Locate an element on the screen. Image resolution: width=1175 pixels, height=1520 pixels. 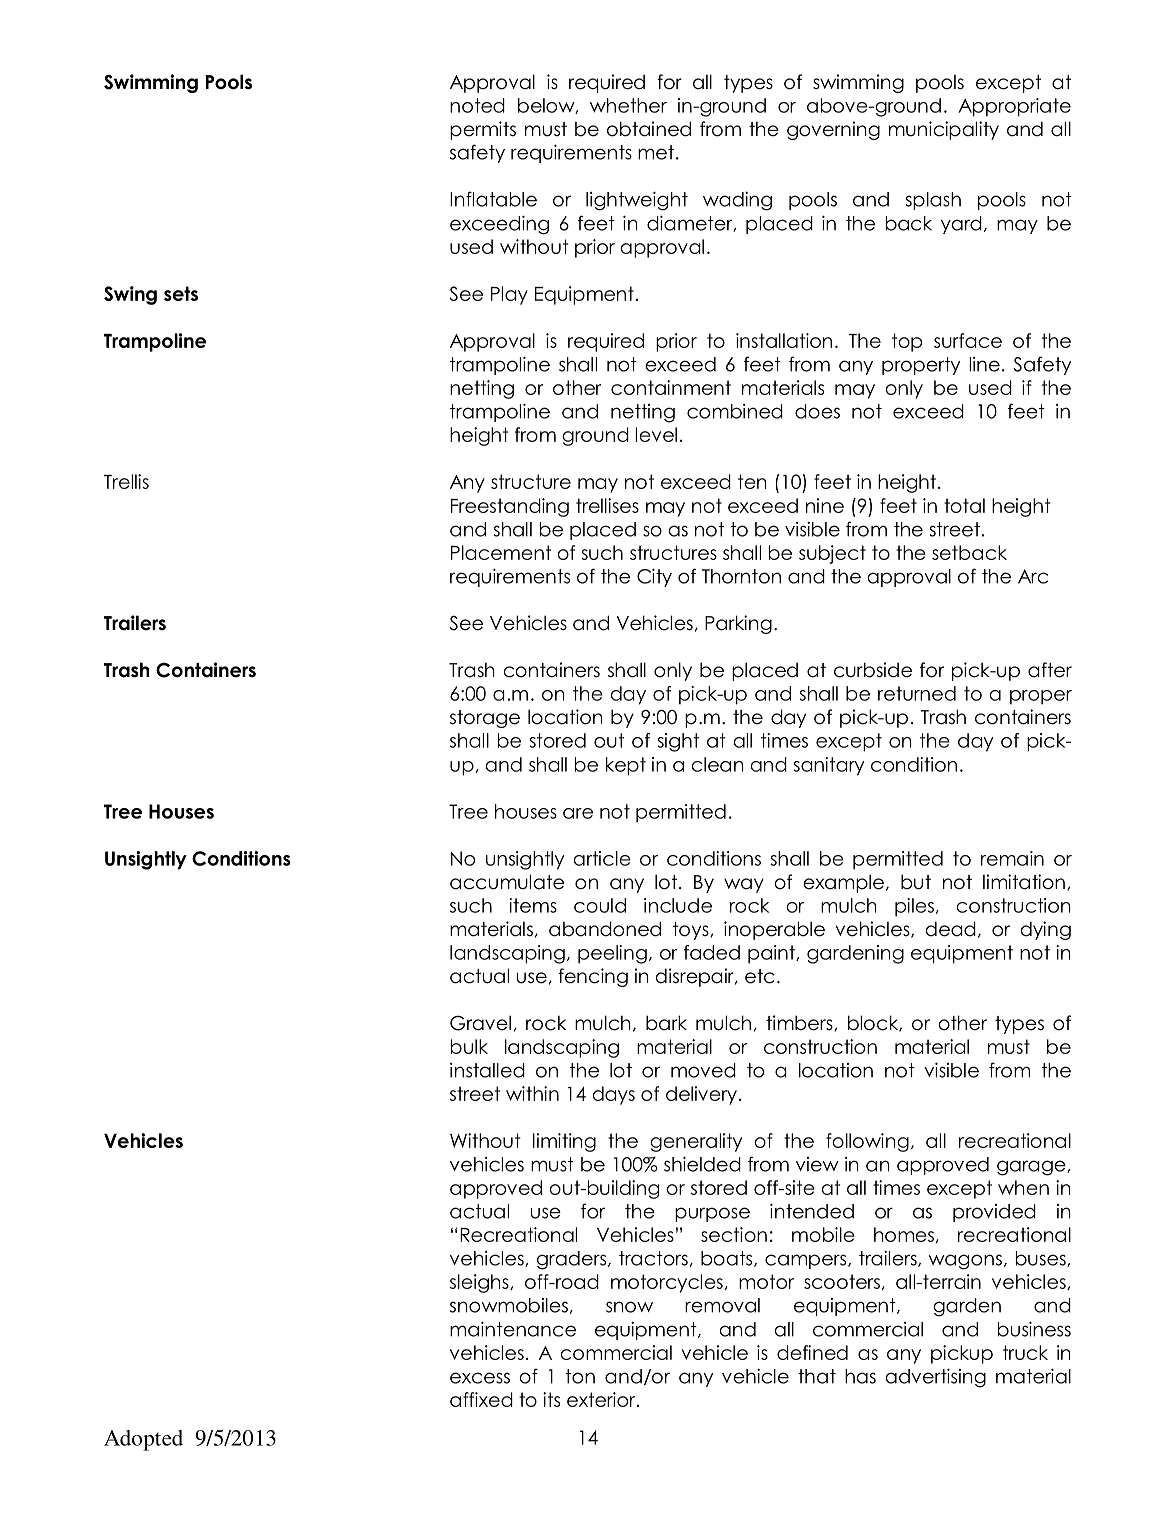
total is located at coordinates (964, 505).
